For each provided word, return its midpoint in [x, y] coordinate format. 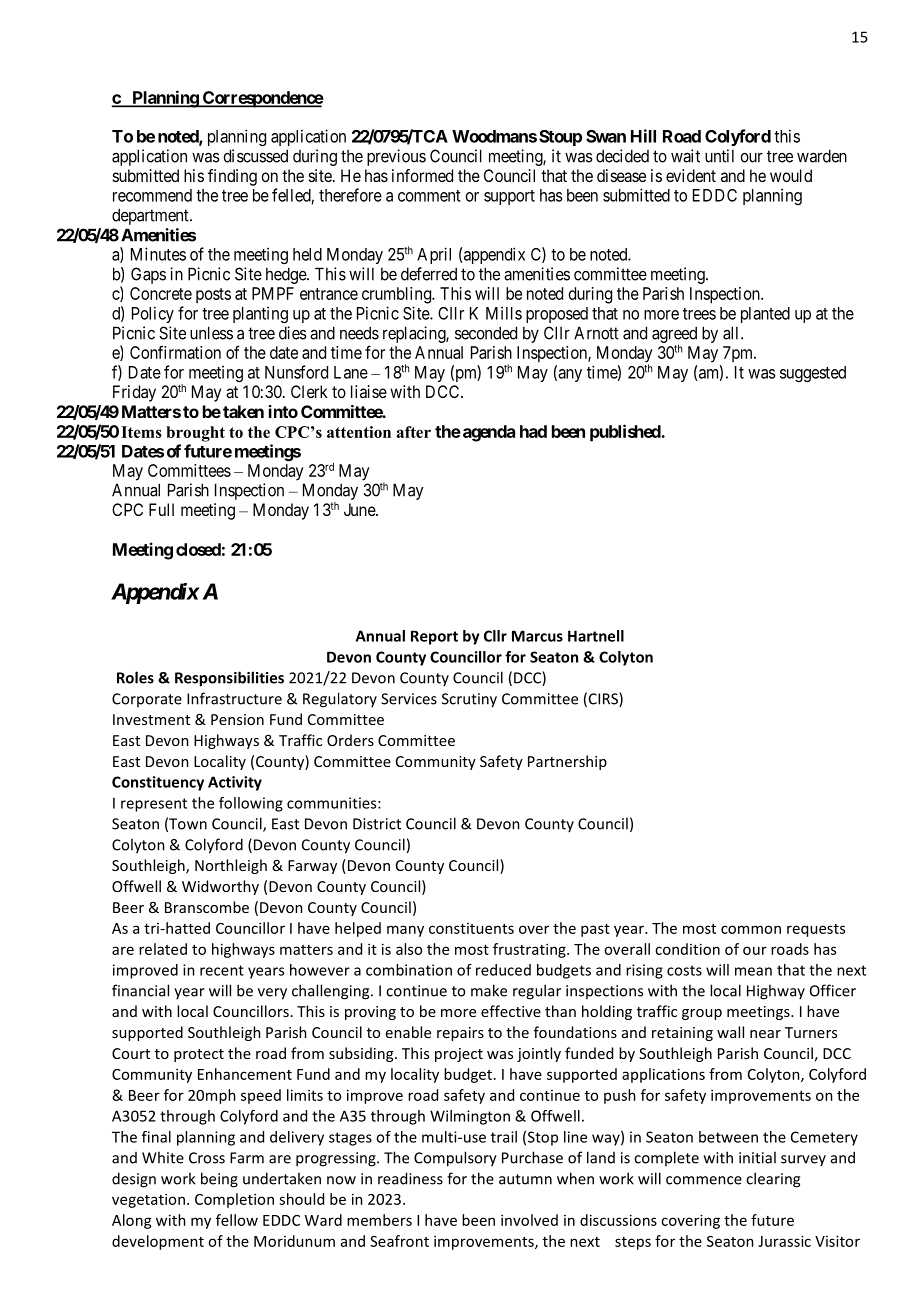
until [719, 156]
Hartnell [596, 636]
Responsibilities [229, 679]
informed [422, 175]
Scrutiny [469, 700]
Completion [234, 1200]
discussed [255, 156]
